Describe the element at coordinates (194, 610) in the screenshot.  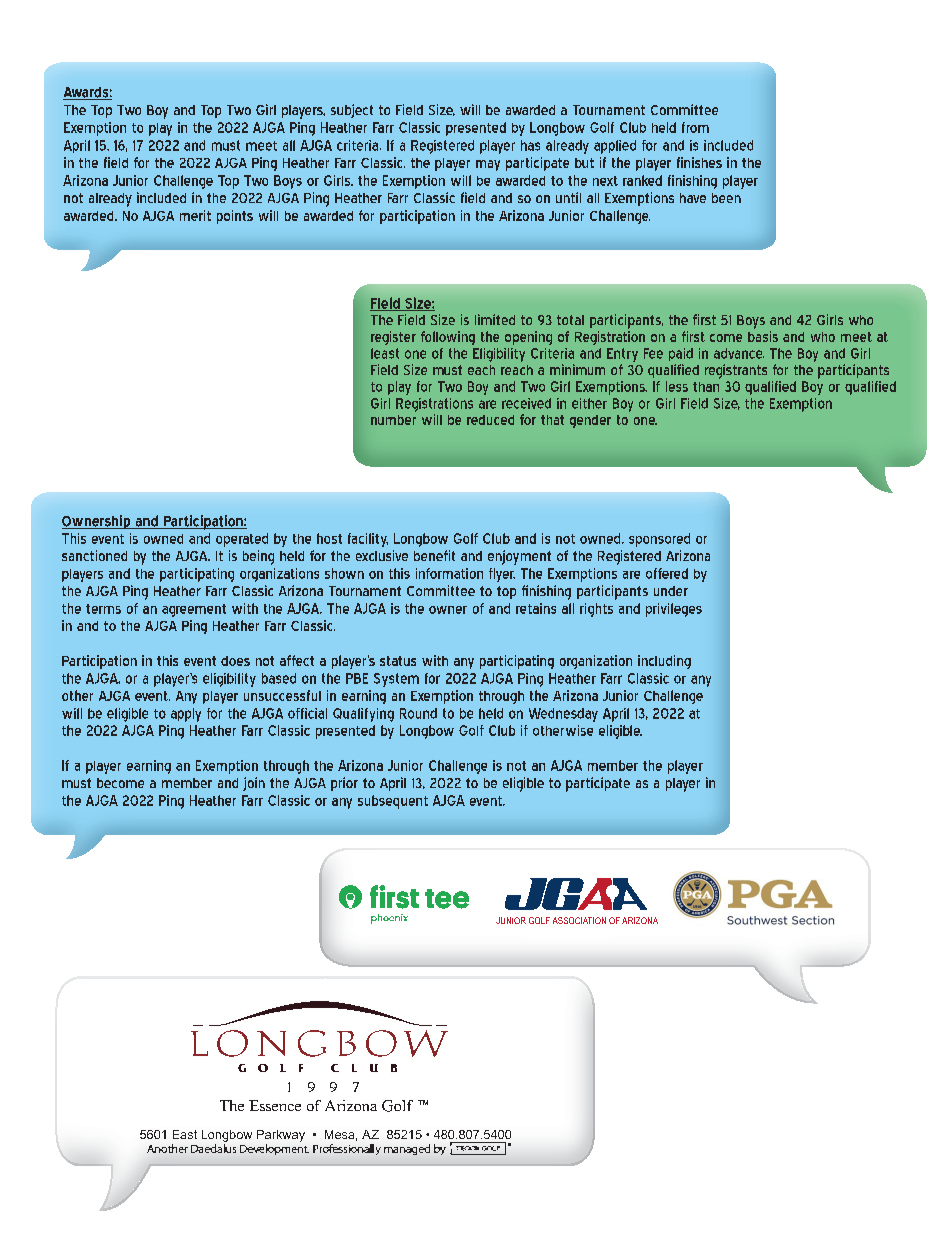
I see `agreement` at that location.
